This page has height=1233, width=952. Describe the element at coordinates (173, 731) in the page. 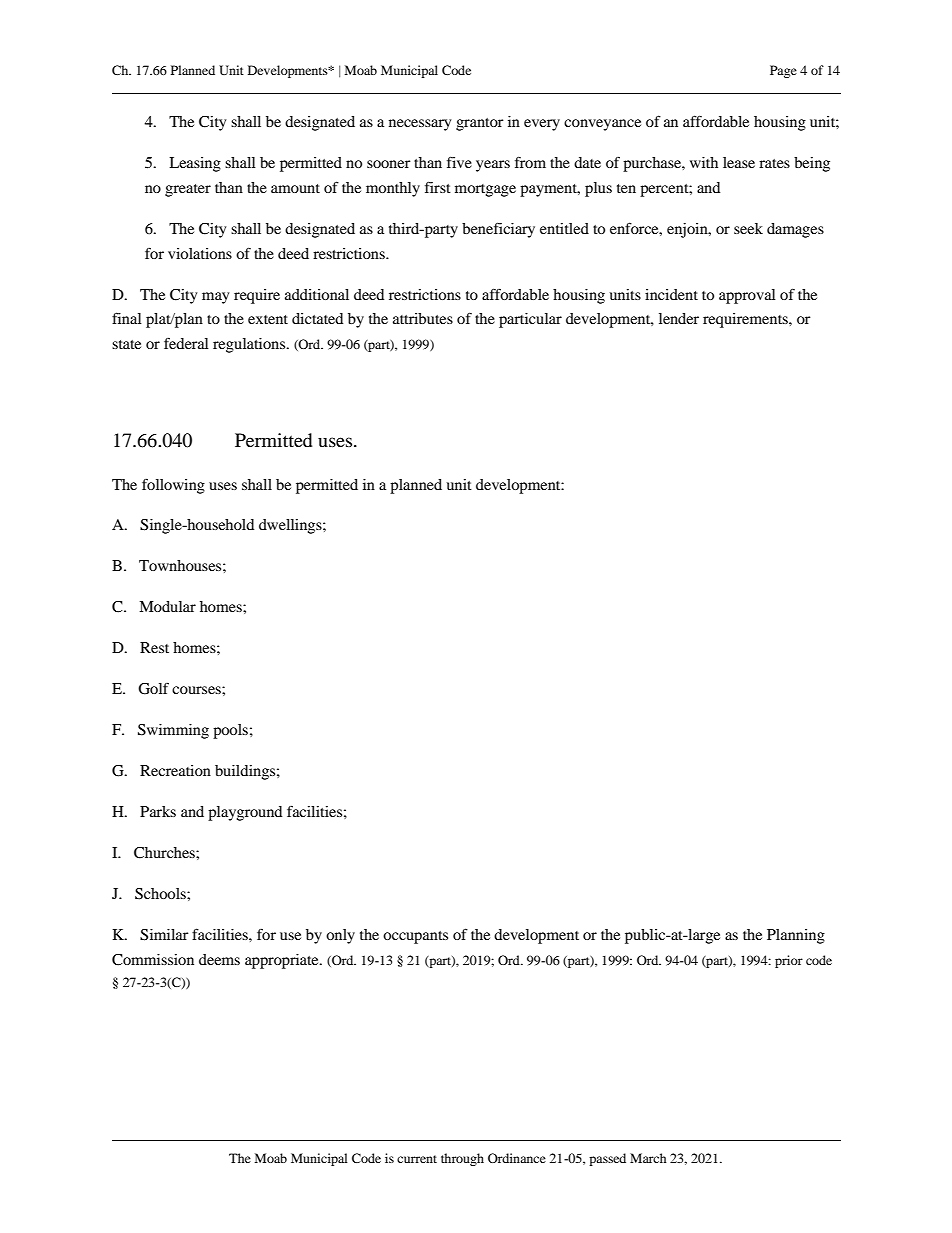

I see `Swimming` at that location.
